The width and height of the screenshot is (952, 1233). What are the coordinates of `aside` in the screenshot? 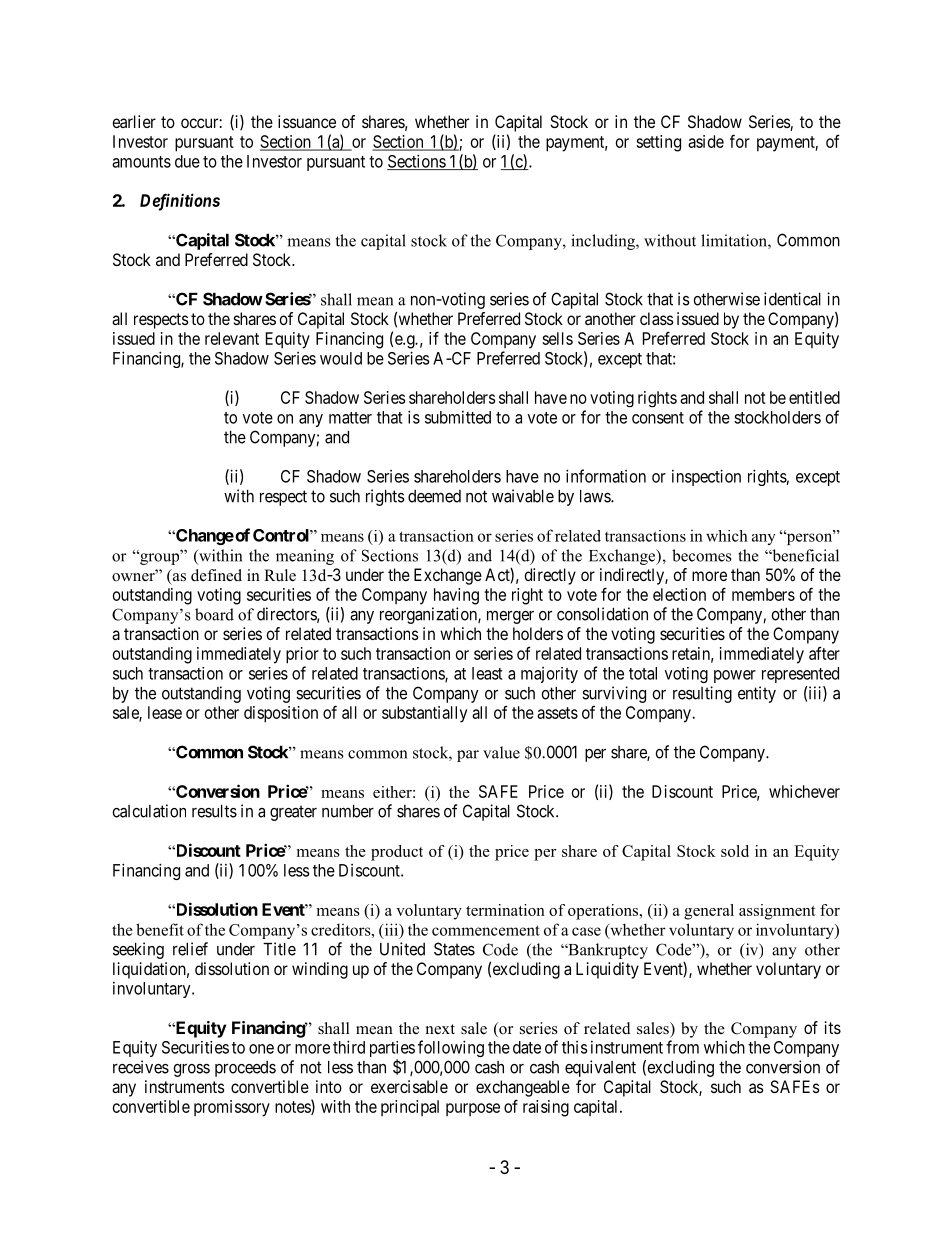 It's located at (706, 141).
